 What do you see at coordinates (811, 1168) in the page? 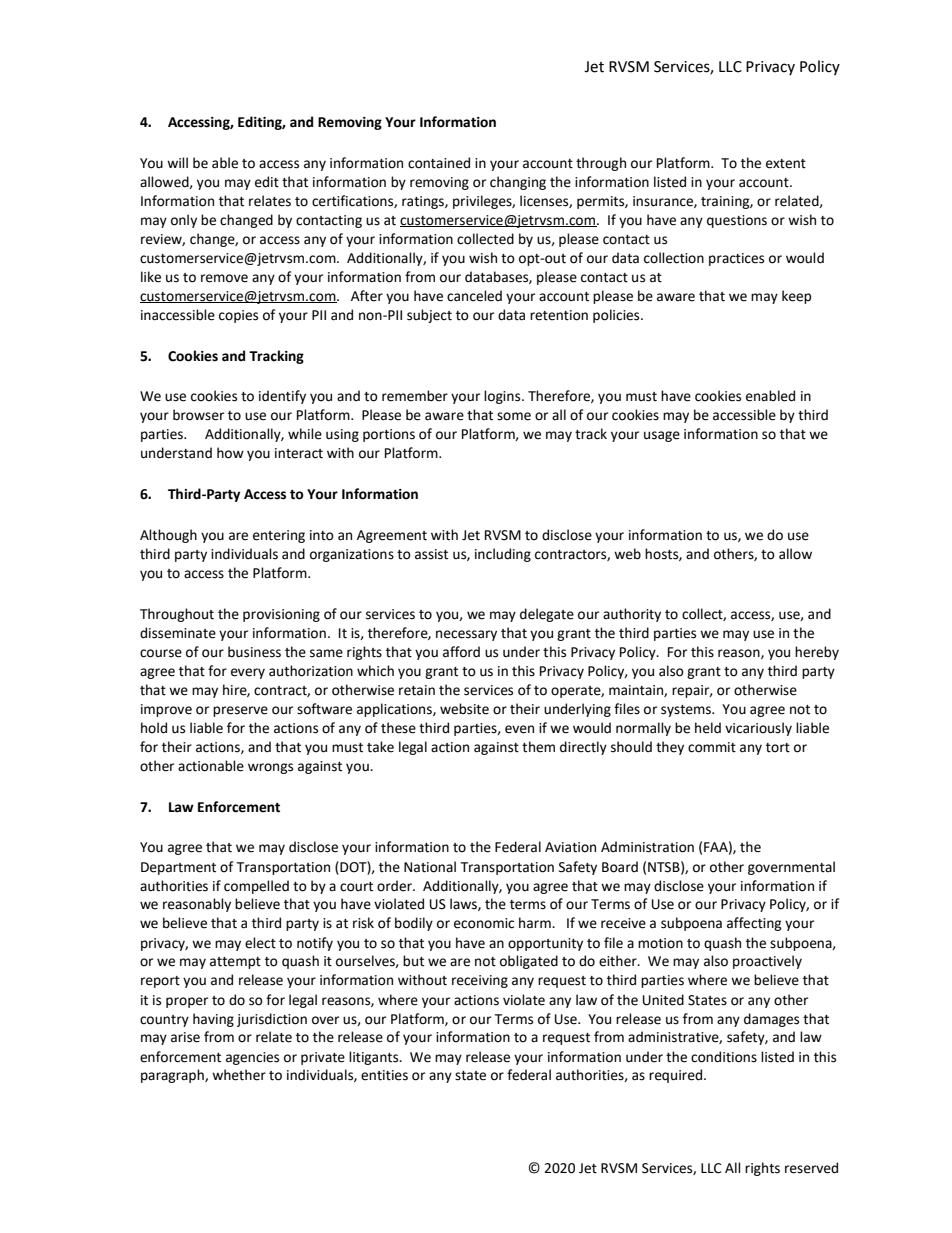
I see `reserved` at bounding box center [811, 1168].
